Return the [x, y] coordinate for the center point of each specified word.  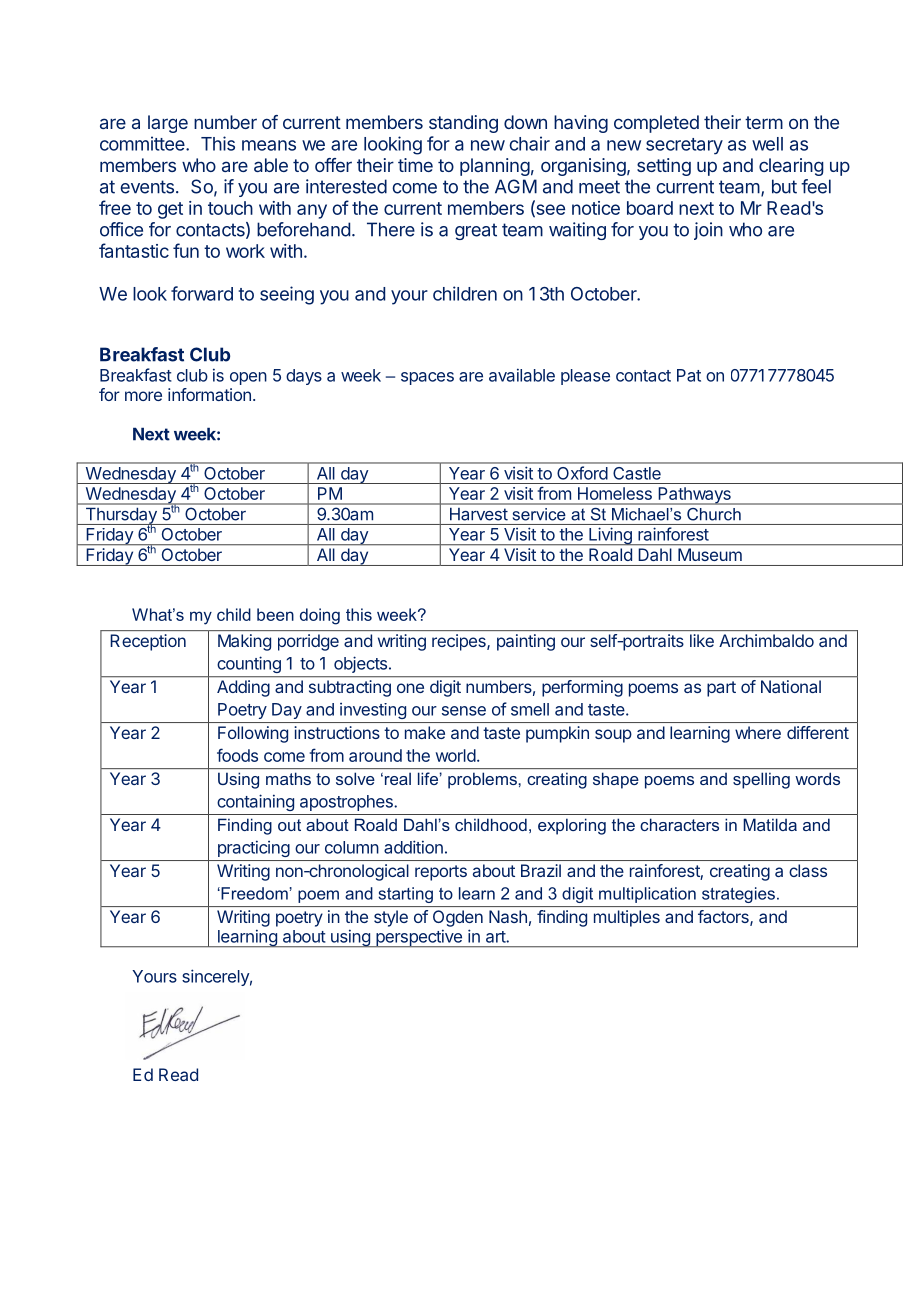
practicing [254, 849]
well [767, 144]
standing [463, 124]
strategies [738, 895]
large [168, 124]
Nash [508, 916]
